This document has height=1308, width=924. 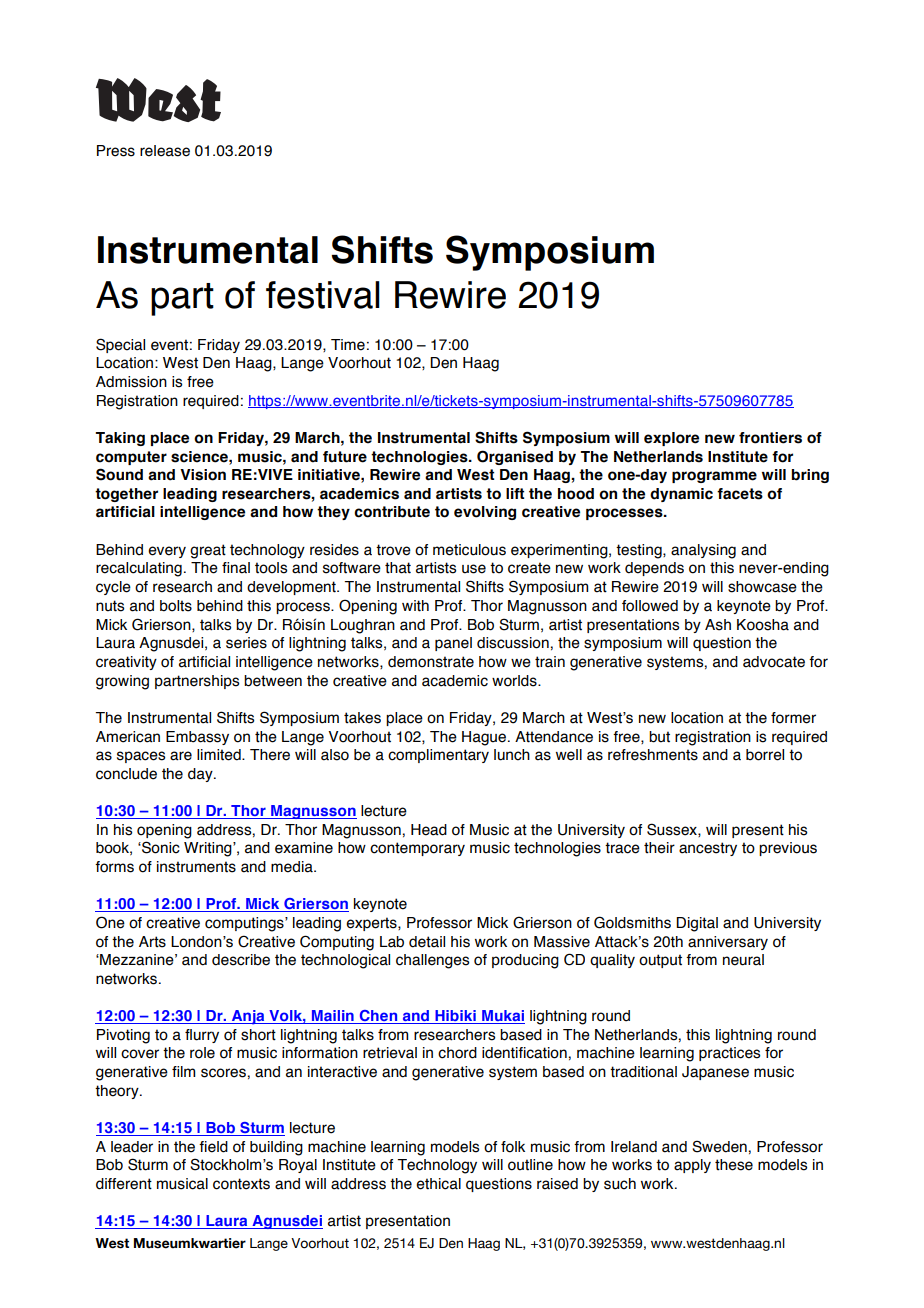 What do you see at coordinates (515, 457) in the document?
I see `Organised` at bounding box center [515, 457].
